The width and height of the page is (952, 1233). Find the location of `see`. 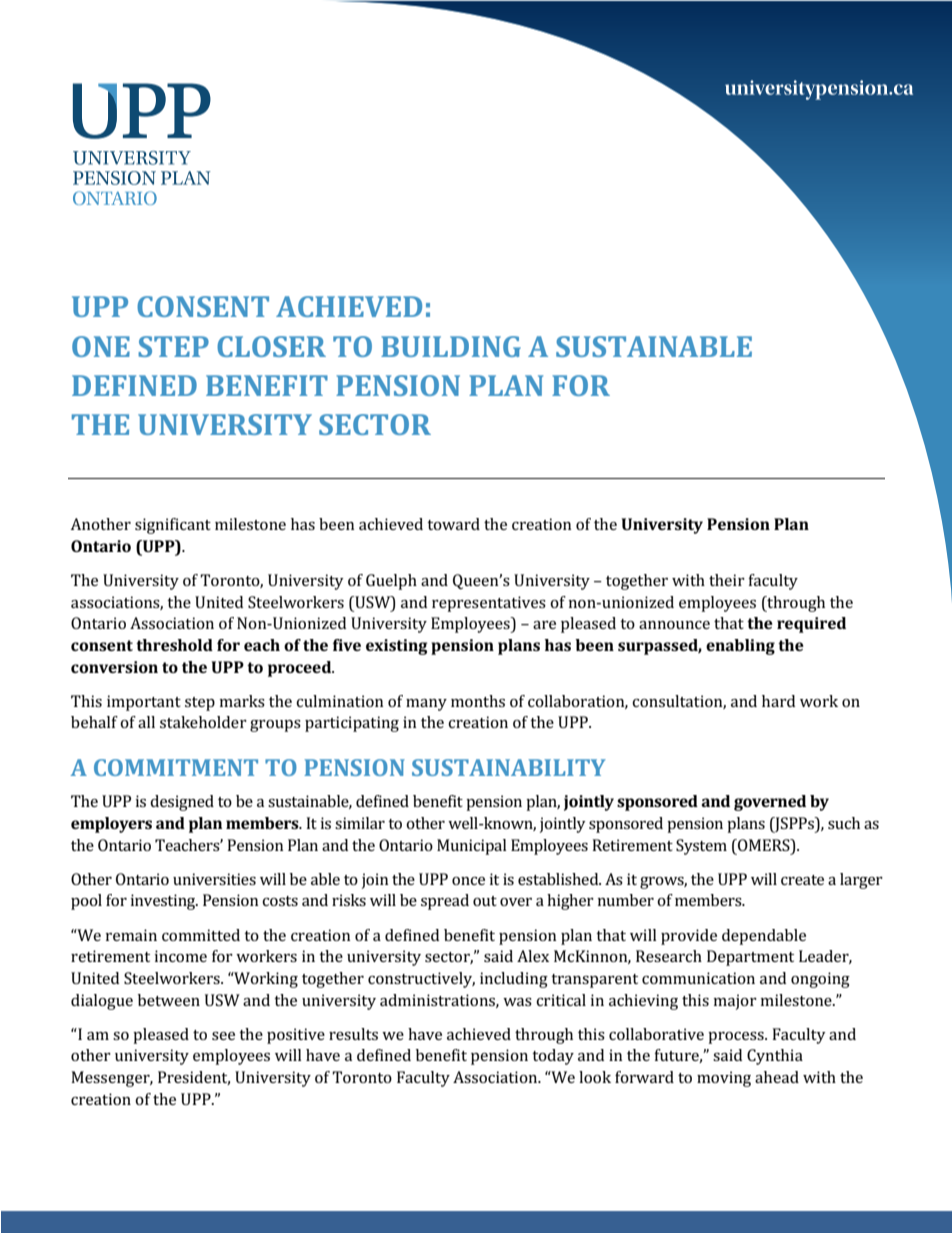

see is located at coordinates (223, 1036).
